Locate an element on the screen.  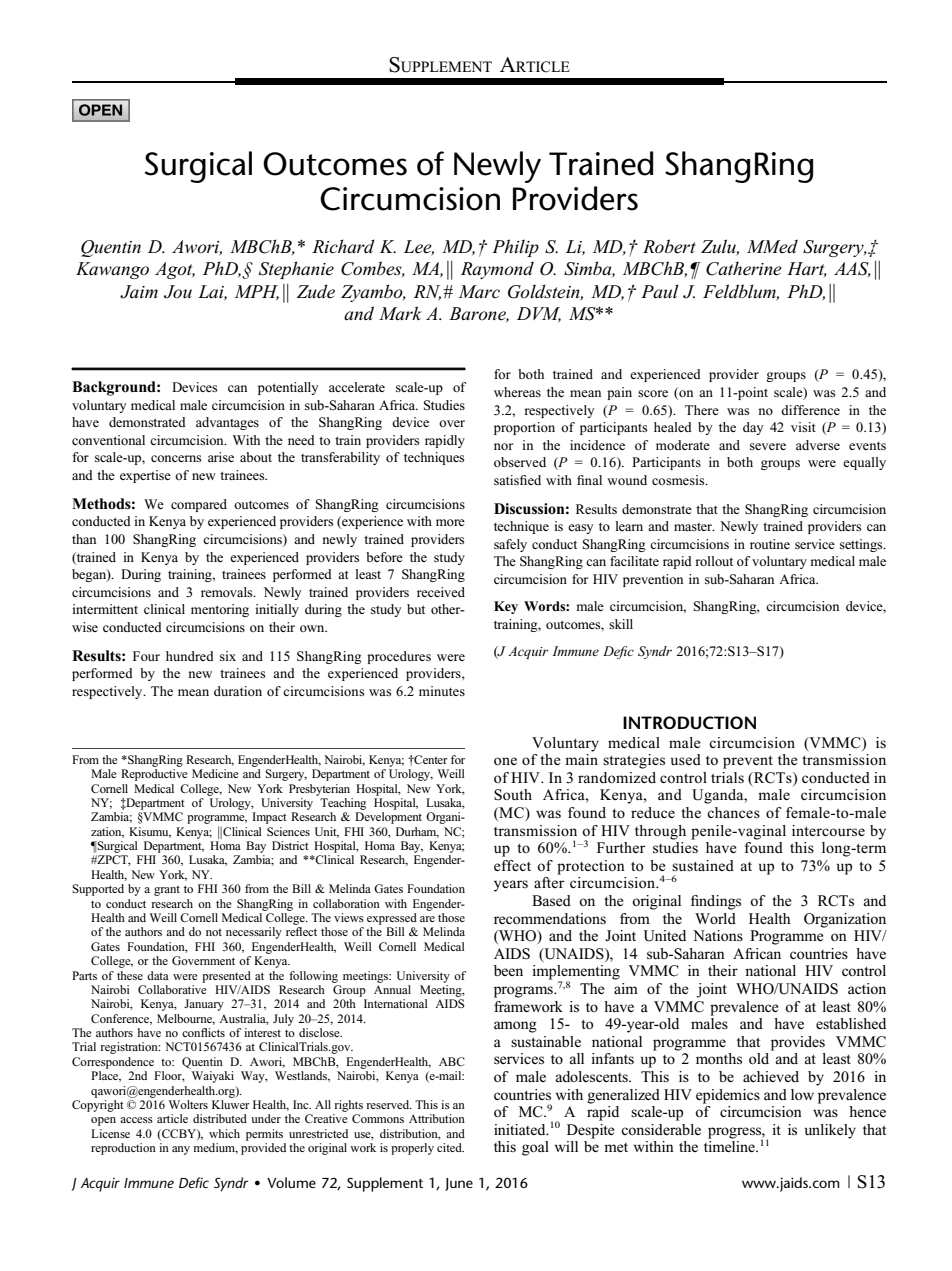
compared is located at coordinates (199, 505).
